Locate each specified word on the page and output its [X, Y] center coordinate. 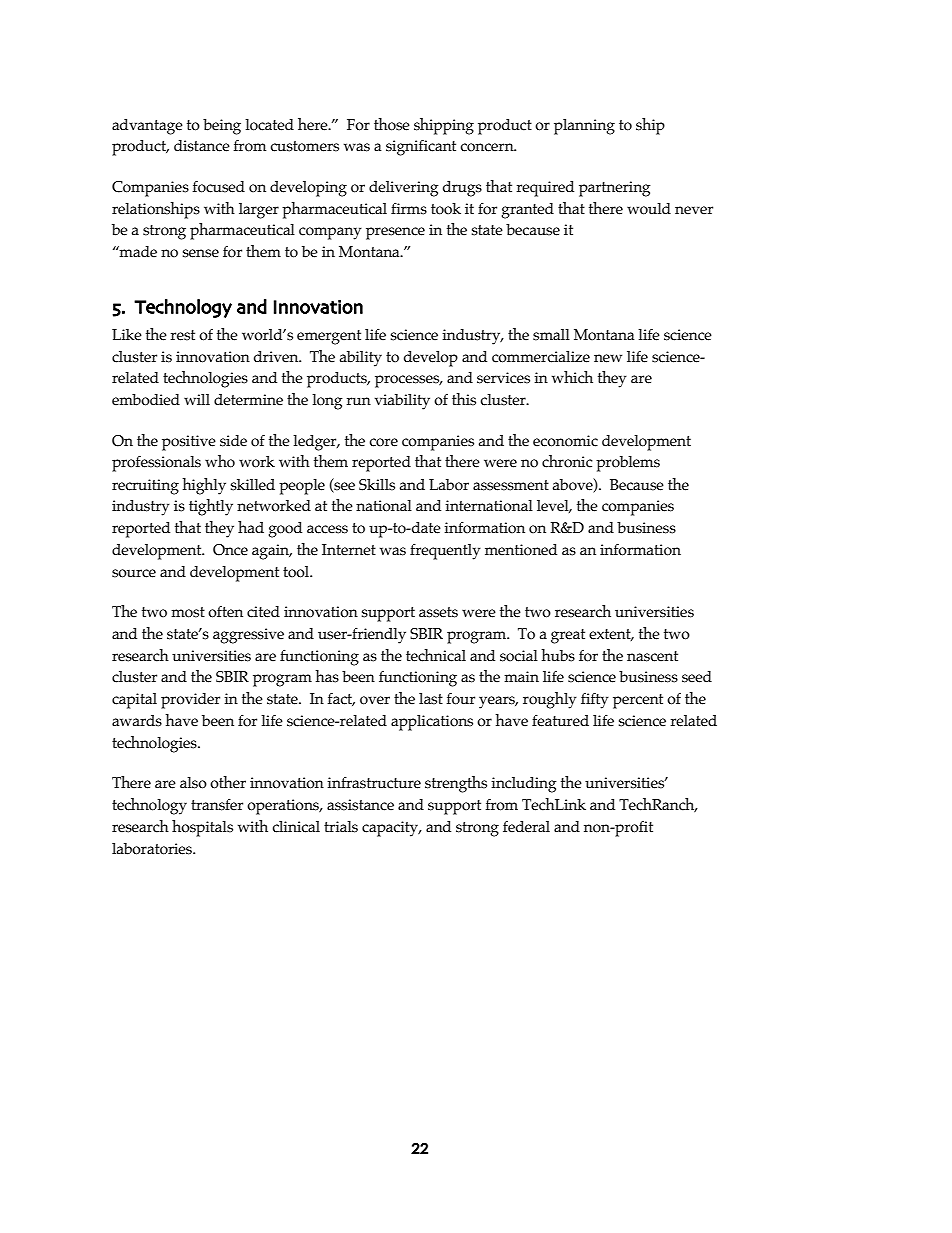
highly [204, 486]
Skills [377, 485]
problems [628, 464]
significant [421, 148]
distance [202, 146]
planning [584, 127]
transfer [217, 804]
